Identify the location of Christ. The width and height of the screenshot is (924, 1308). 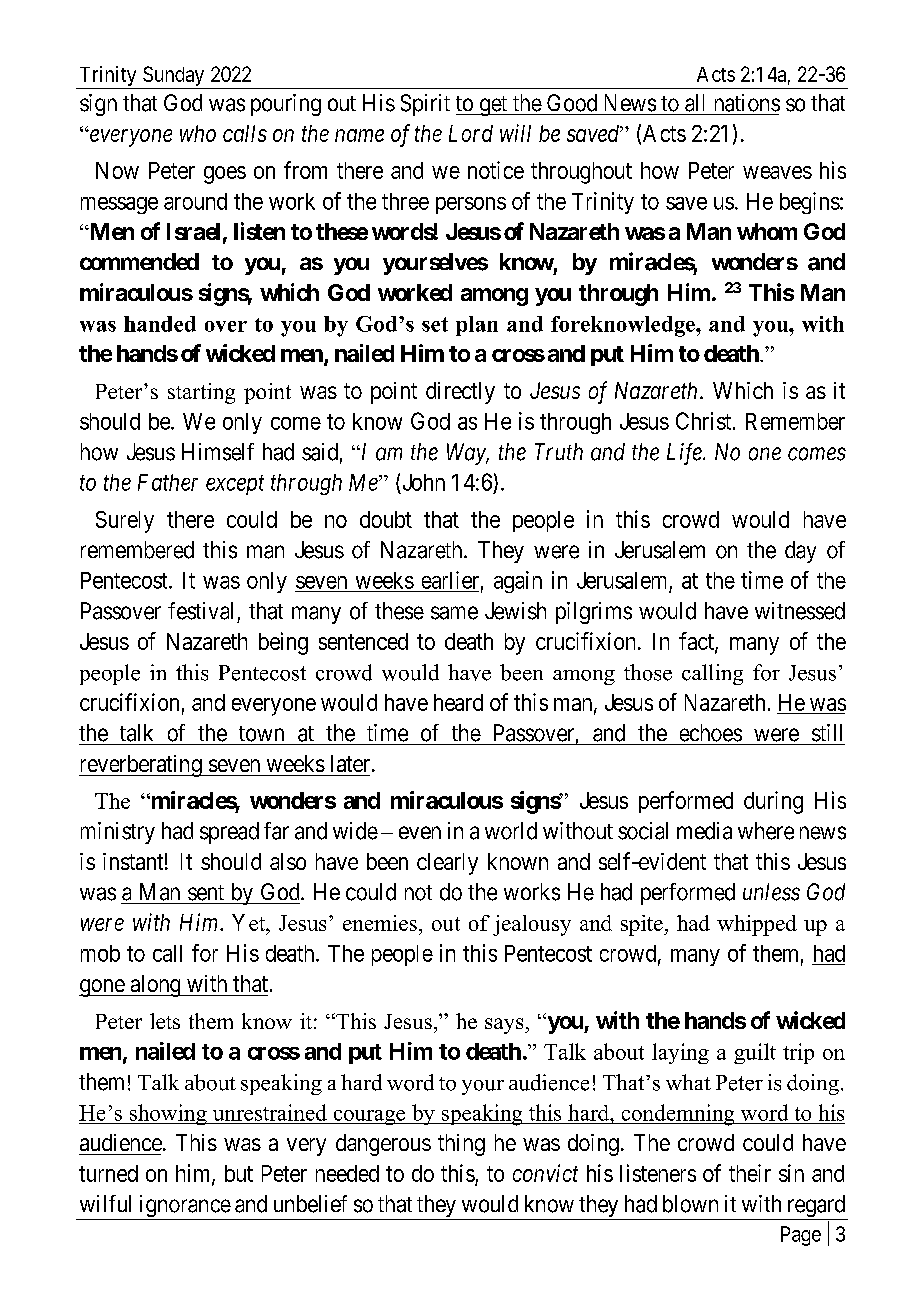
(705, 421).
